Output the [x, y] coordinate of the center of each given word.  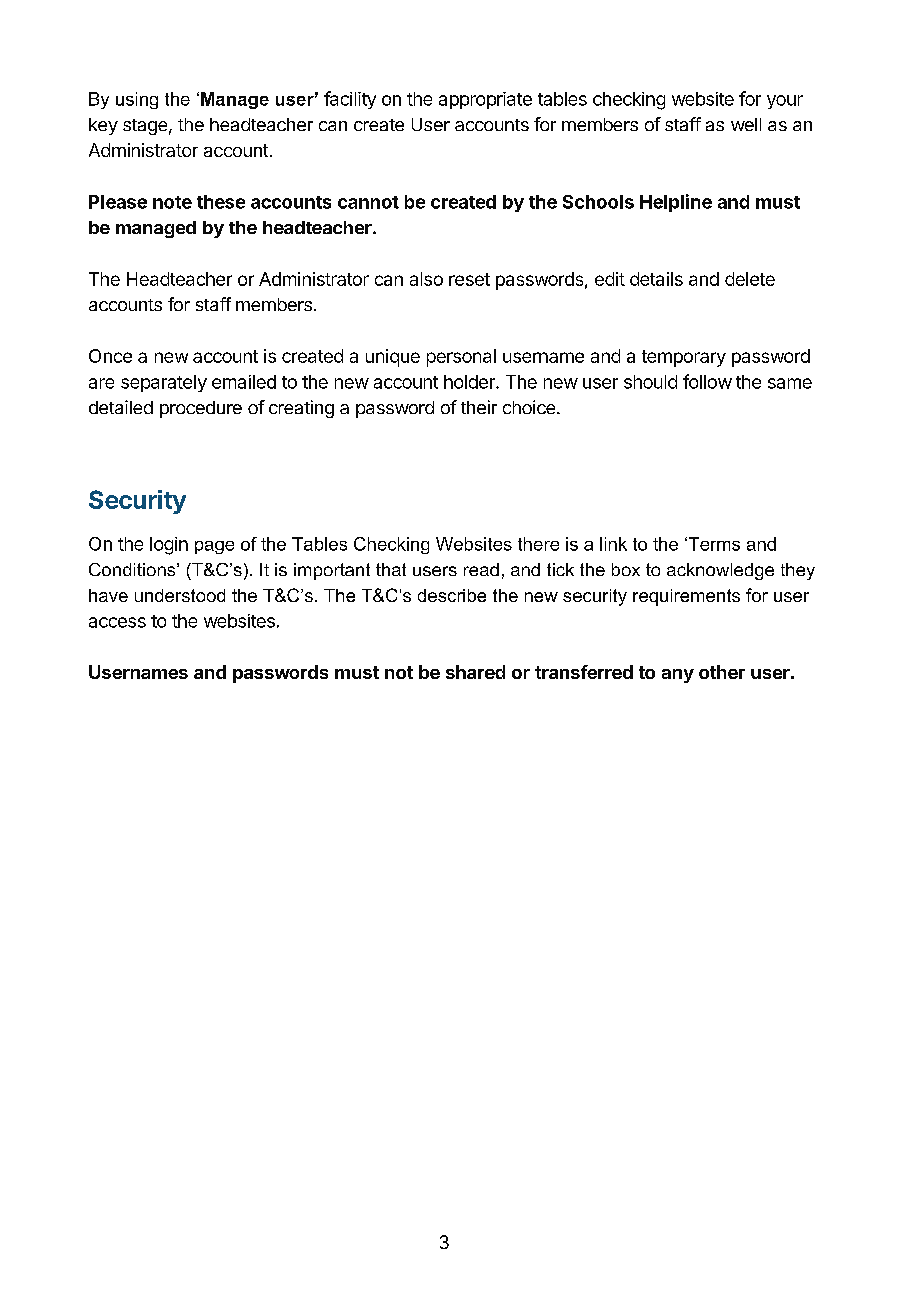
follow [707, 381]
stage [145, 127]
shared [475, 672]
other [722, 672]
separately [164, 383]
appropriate [485, 100]
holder [470, 382]
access [117, 622]
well [746, 124]
